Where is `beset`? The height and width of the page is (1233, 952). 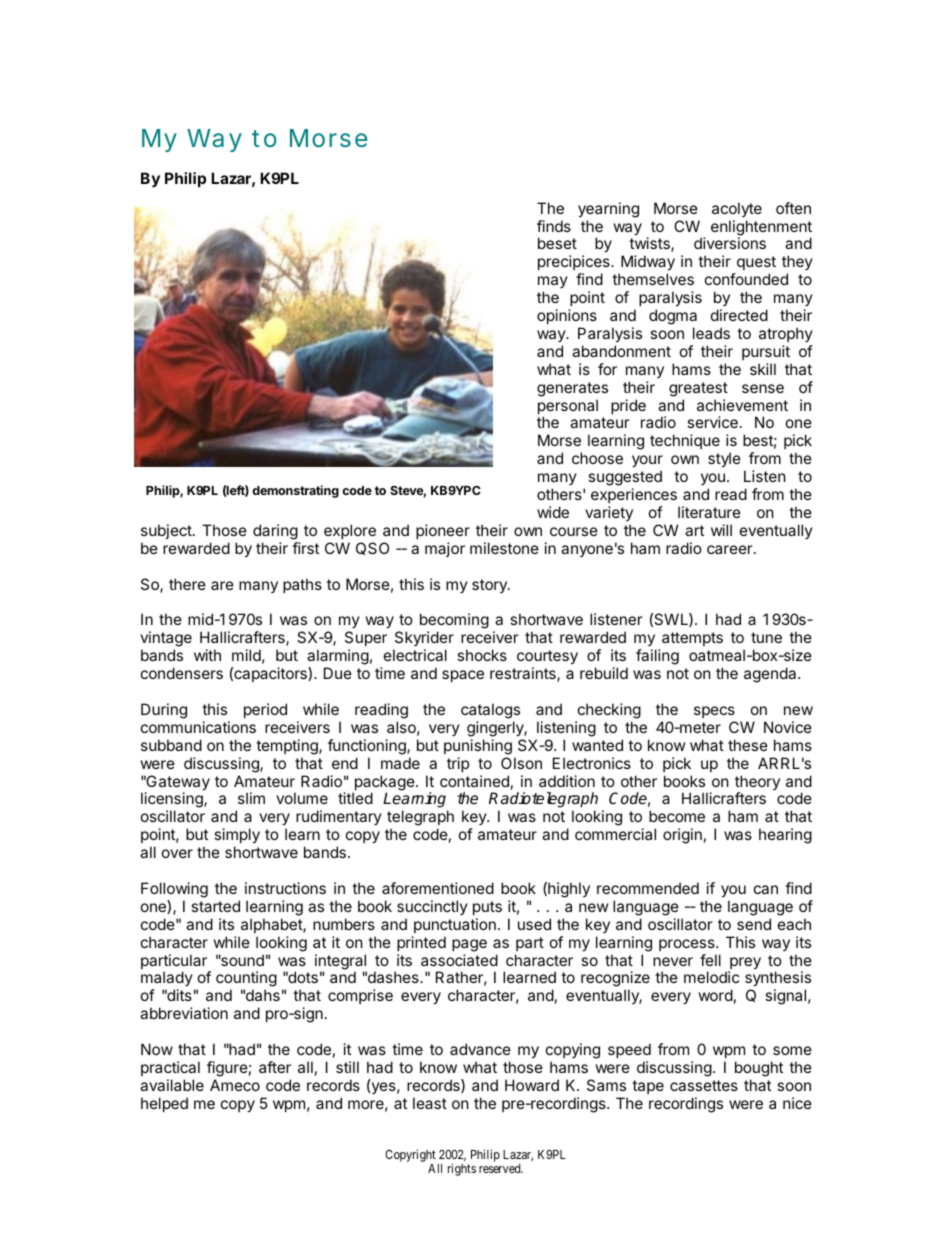
beset is located at coordinates (557, 243).
